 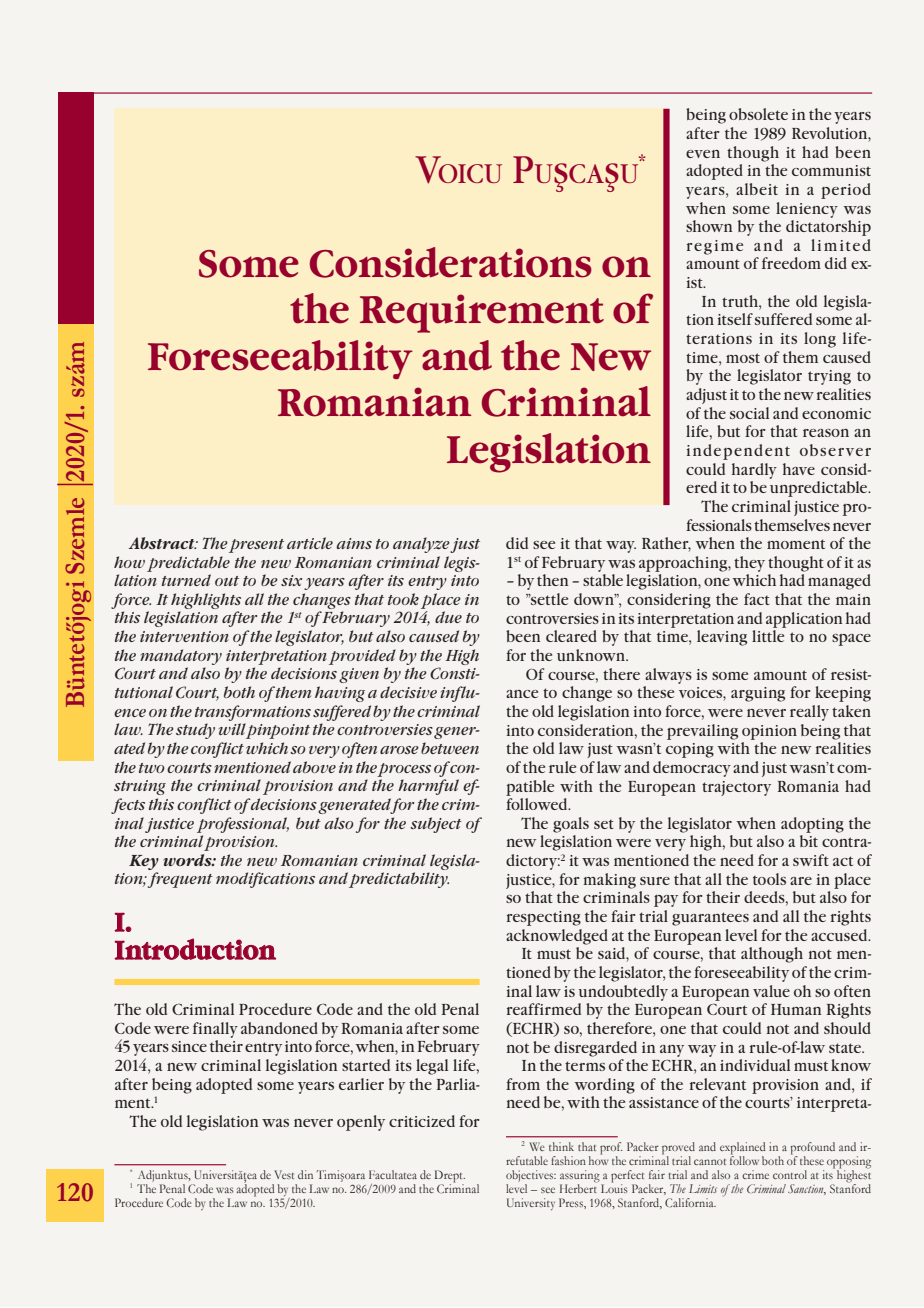 I want to click on social, so click(x=749, y=413).
